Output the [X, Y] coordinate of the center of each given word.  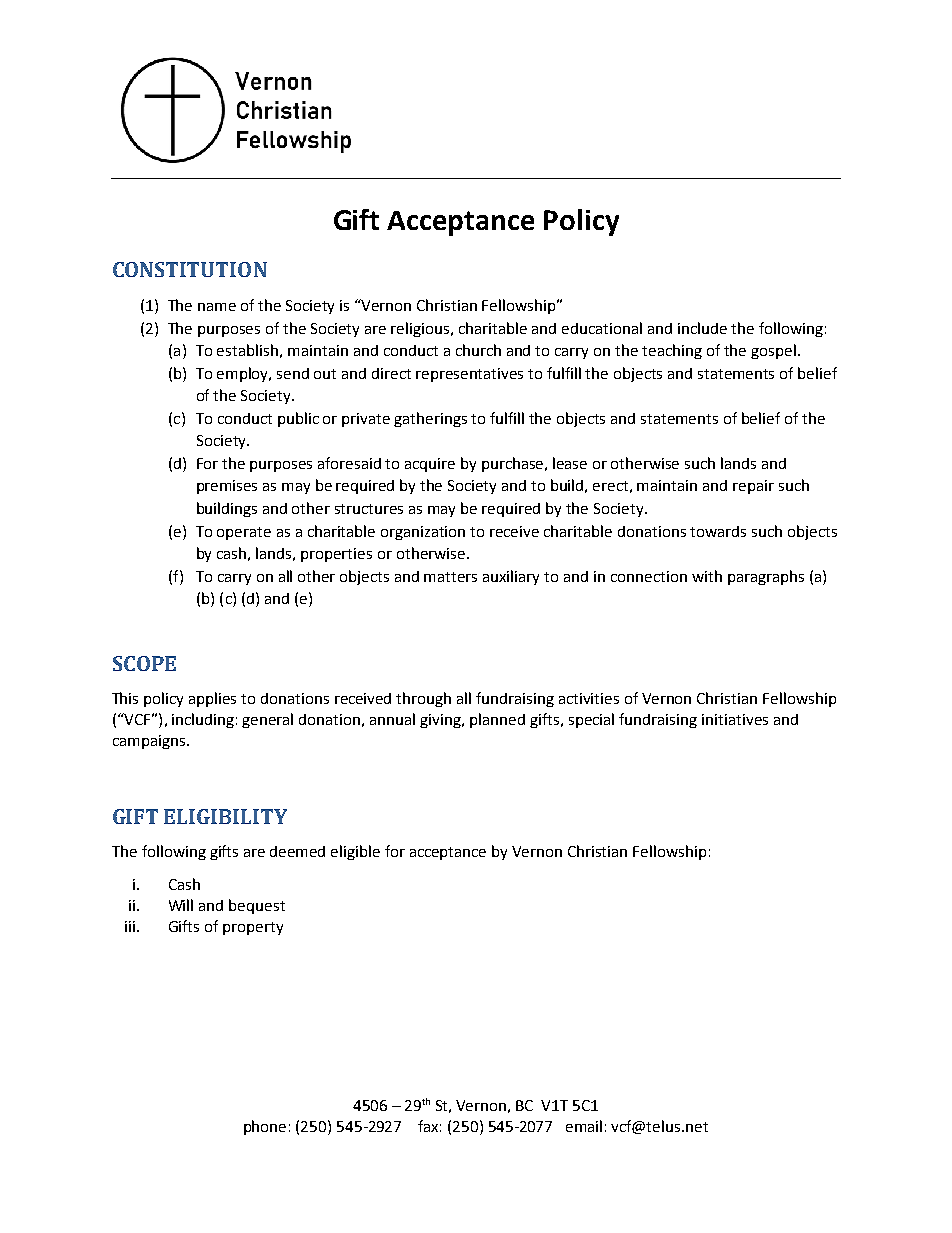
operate [244, 533]
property [253, 928]
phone [265, 1127]
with [707, 576]
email [584, 1126]
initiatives [735, 719]
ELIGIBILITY [225, 816]
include [702, 328]
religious [421, 329]
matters [450, 577]
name [217, 307]
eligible [355, 852]
